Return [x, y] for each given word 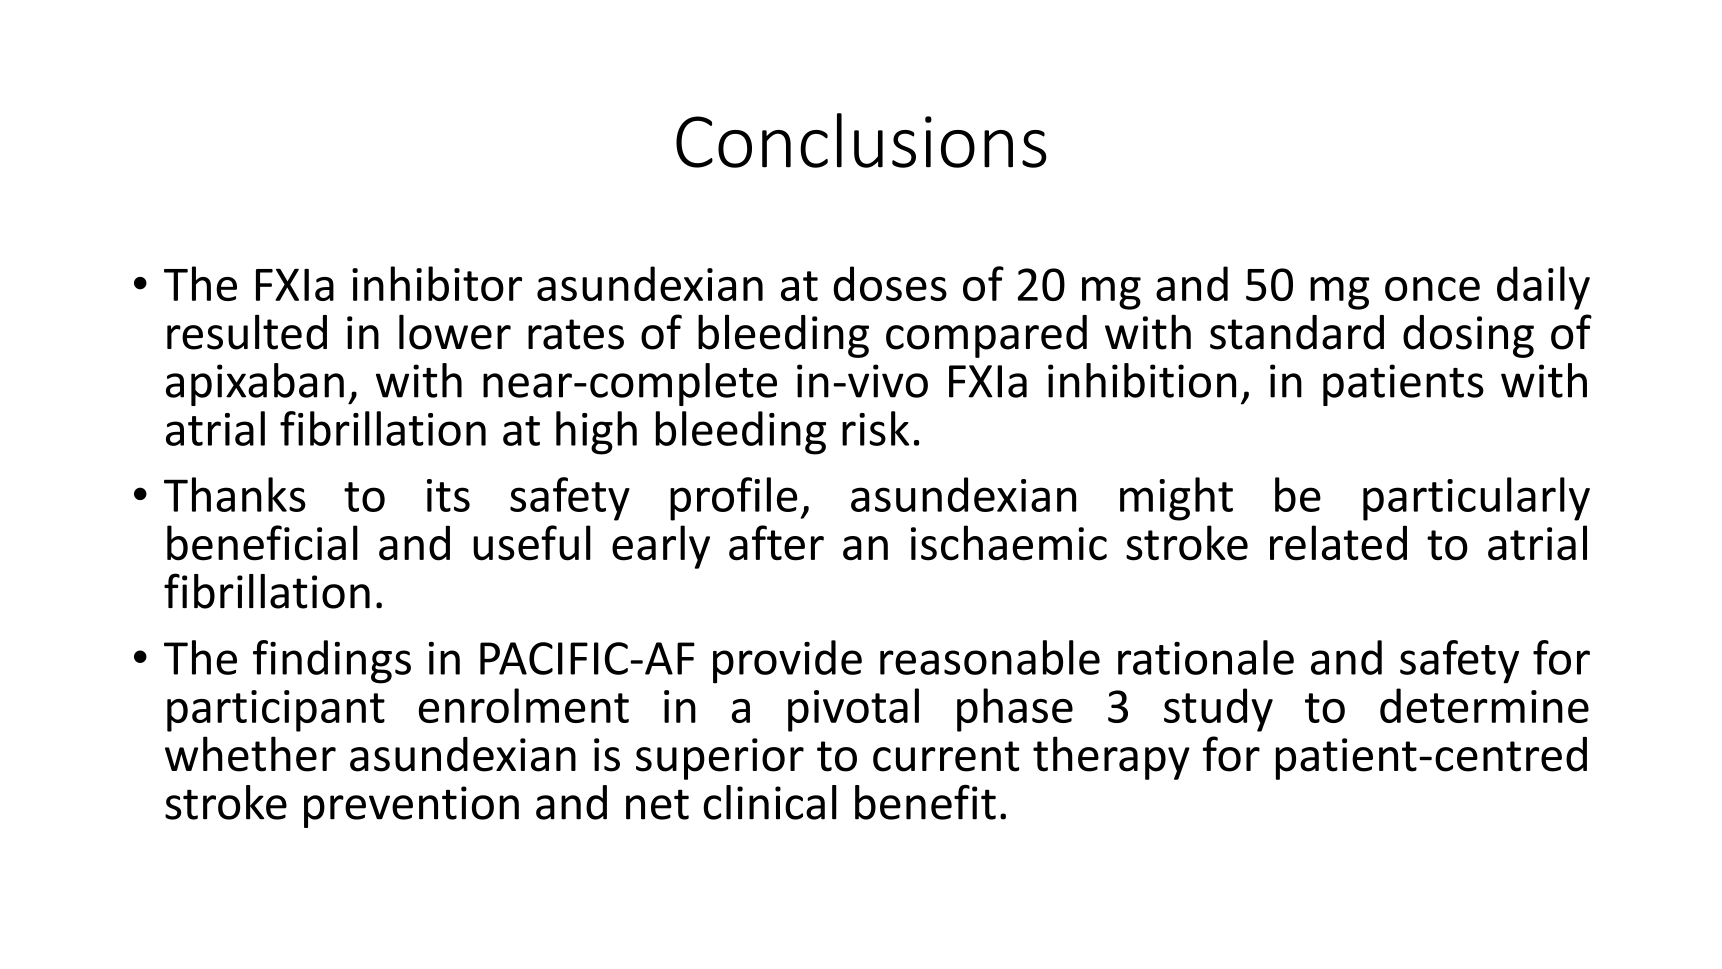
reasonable [990, 657]
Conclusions [861, 140]
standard [1297, 332]
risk [875, 428]
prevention [411, 807]
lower [455, 332]
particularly [1476, 499]
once [1432, 289]
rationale [1206, 657]
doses [890, 283]
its [448, 495]
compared [986, 336]
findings [332, 662]
